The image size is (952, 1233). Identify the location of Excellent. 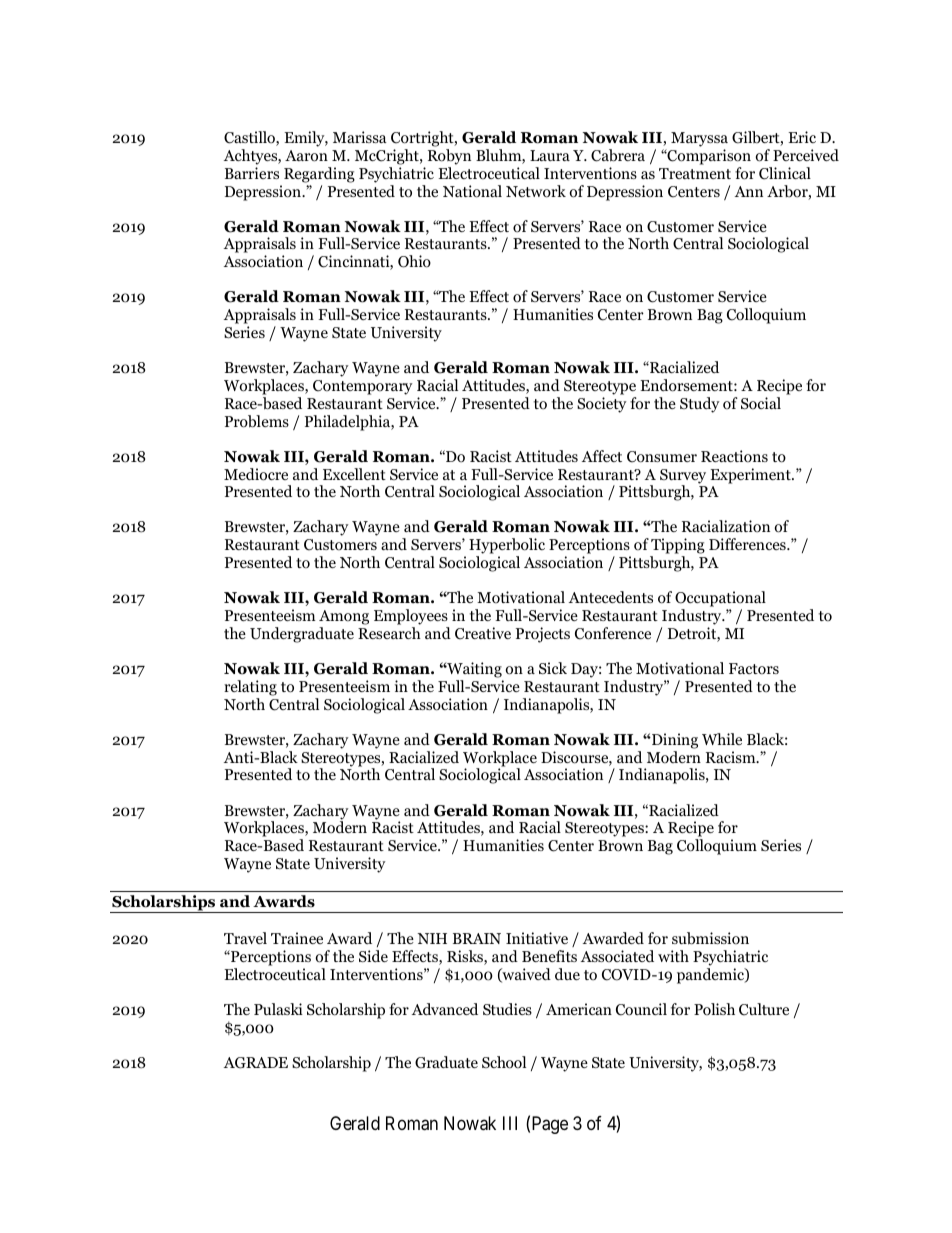
(354, 474).
